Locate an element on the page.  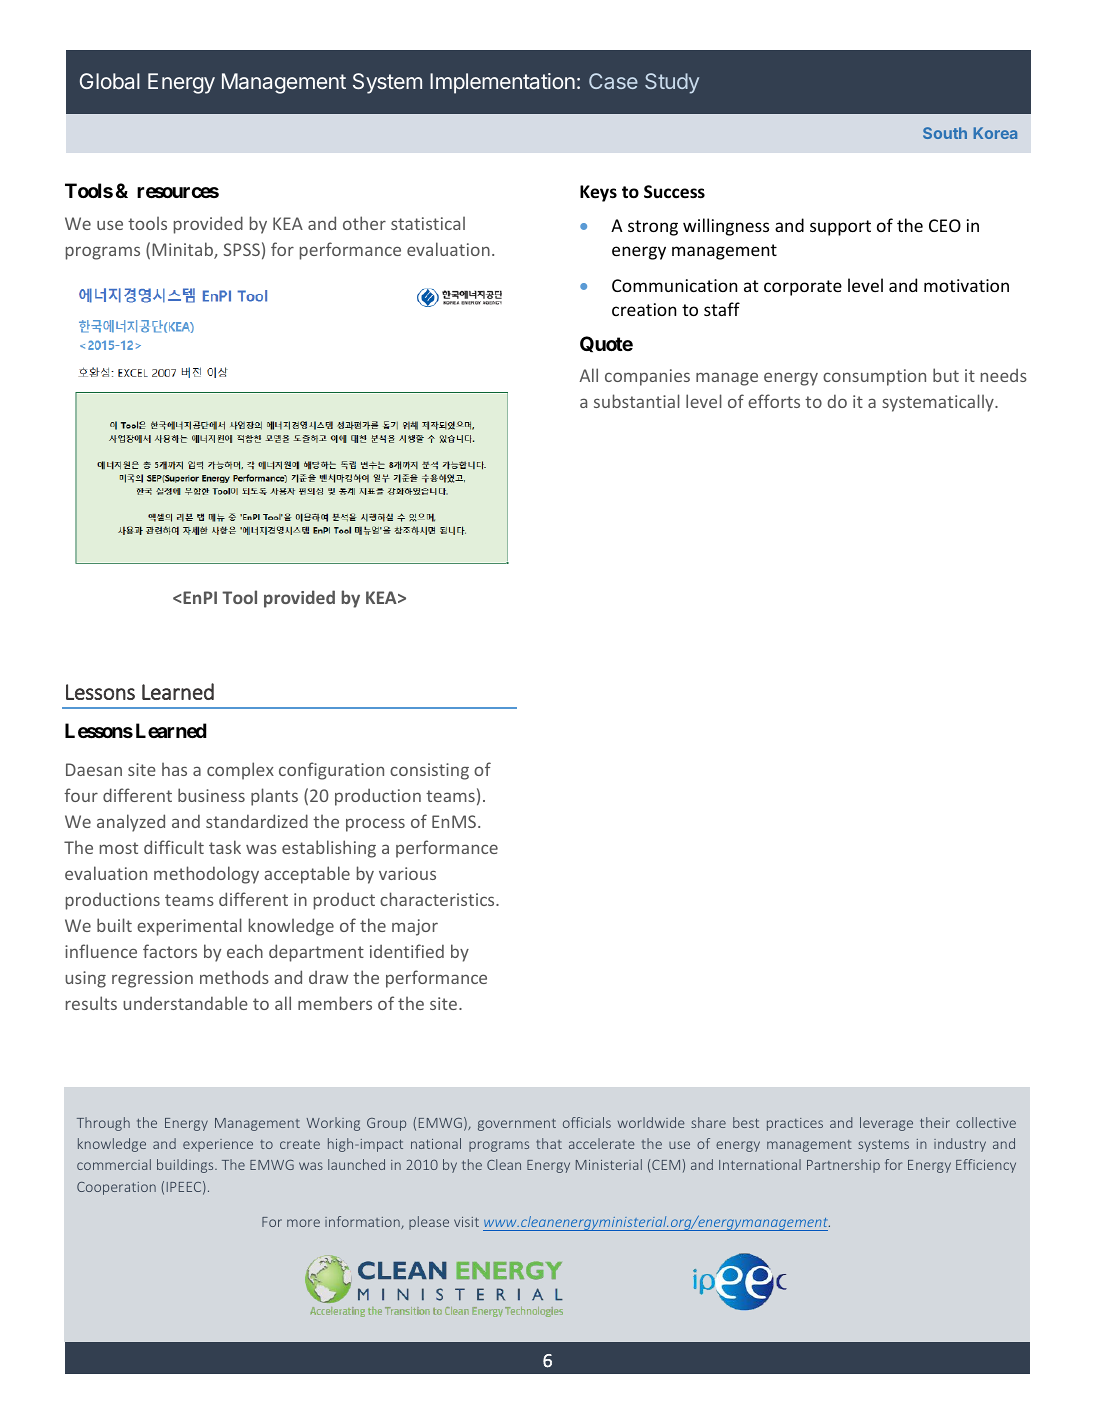
substantial is located at coordinates (637, 401).
